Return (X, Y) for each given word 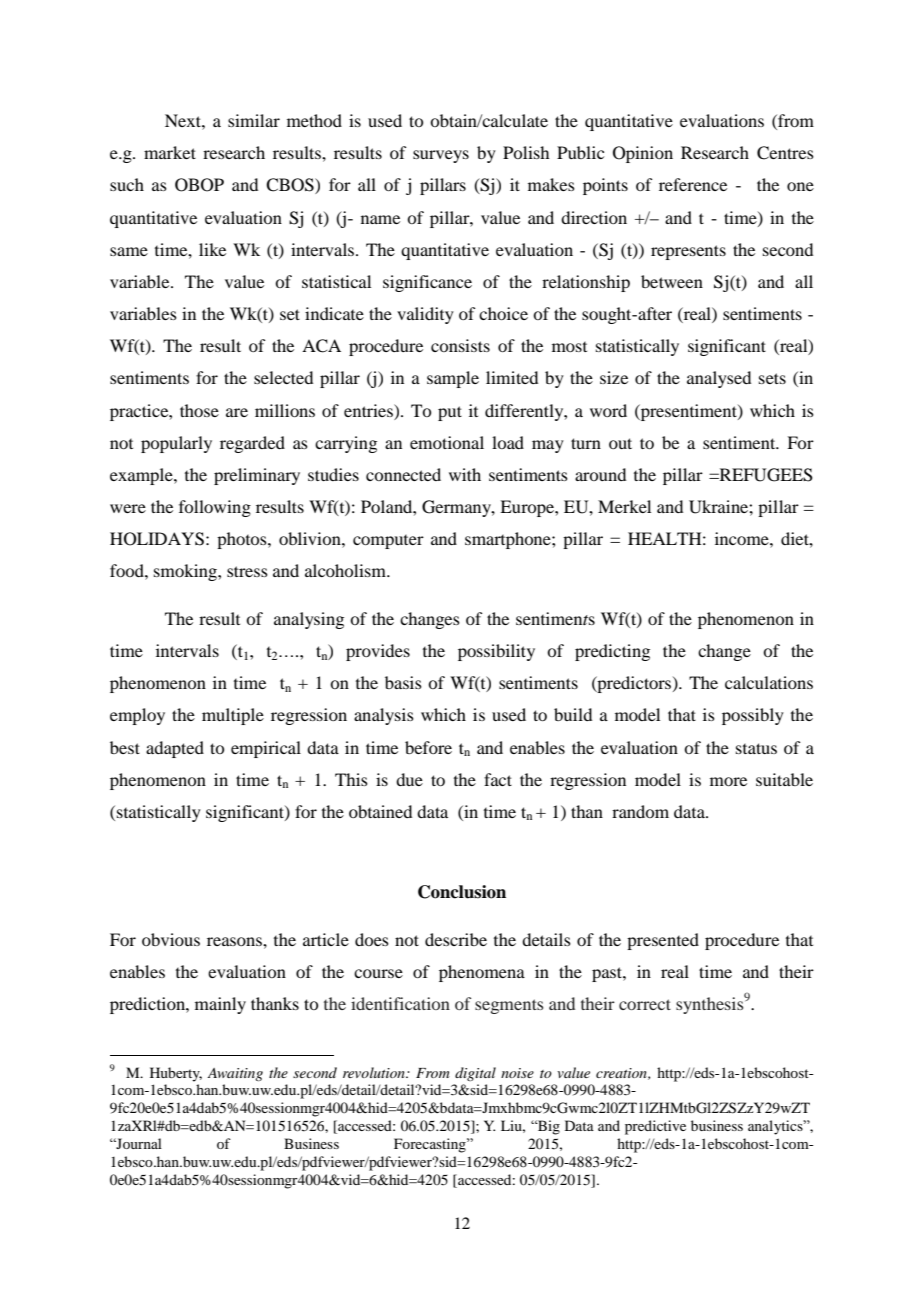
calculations (769, 682)
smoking (186, 572)
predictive (655, 1127)
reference (693, 184)
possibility (496, 652)
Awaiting (235, 1074)
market (170, 152)
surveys (441, 156)
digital (475, 1074)
